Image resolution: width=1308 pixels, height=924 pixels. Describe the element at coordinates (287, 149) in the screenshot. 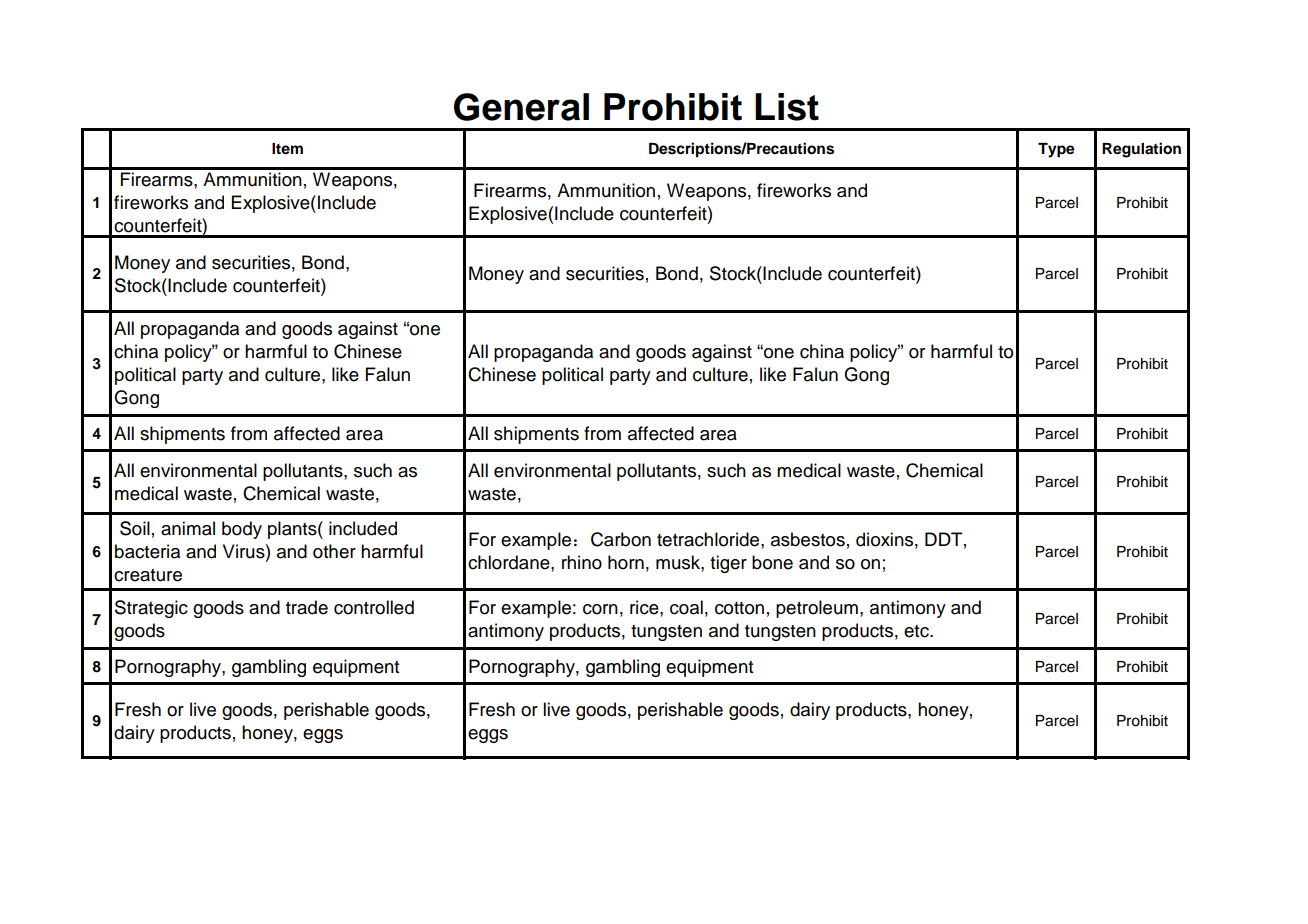

I see `Item` at that location.
